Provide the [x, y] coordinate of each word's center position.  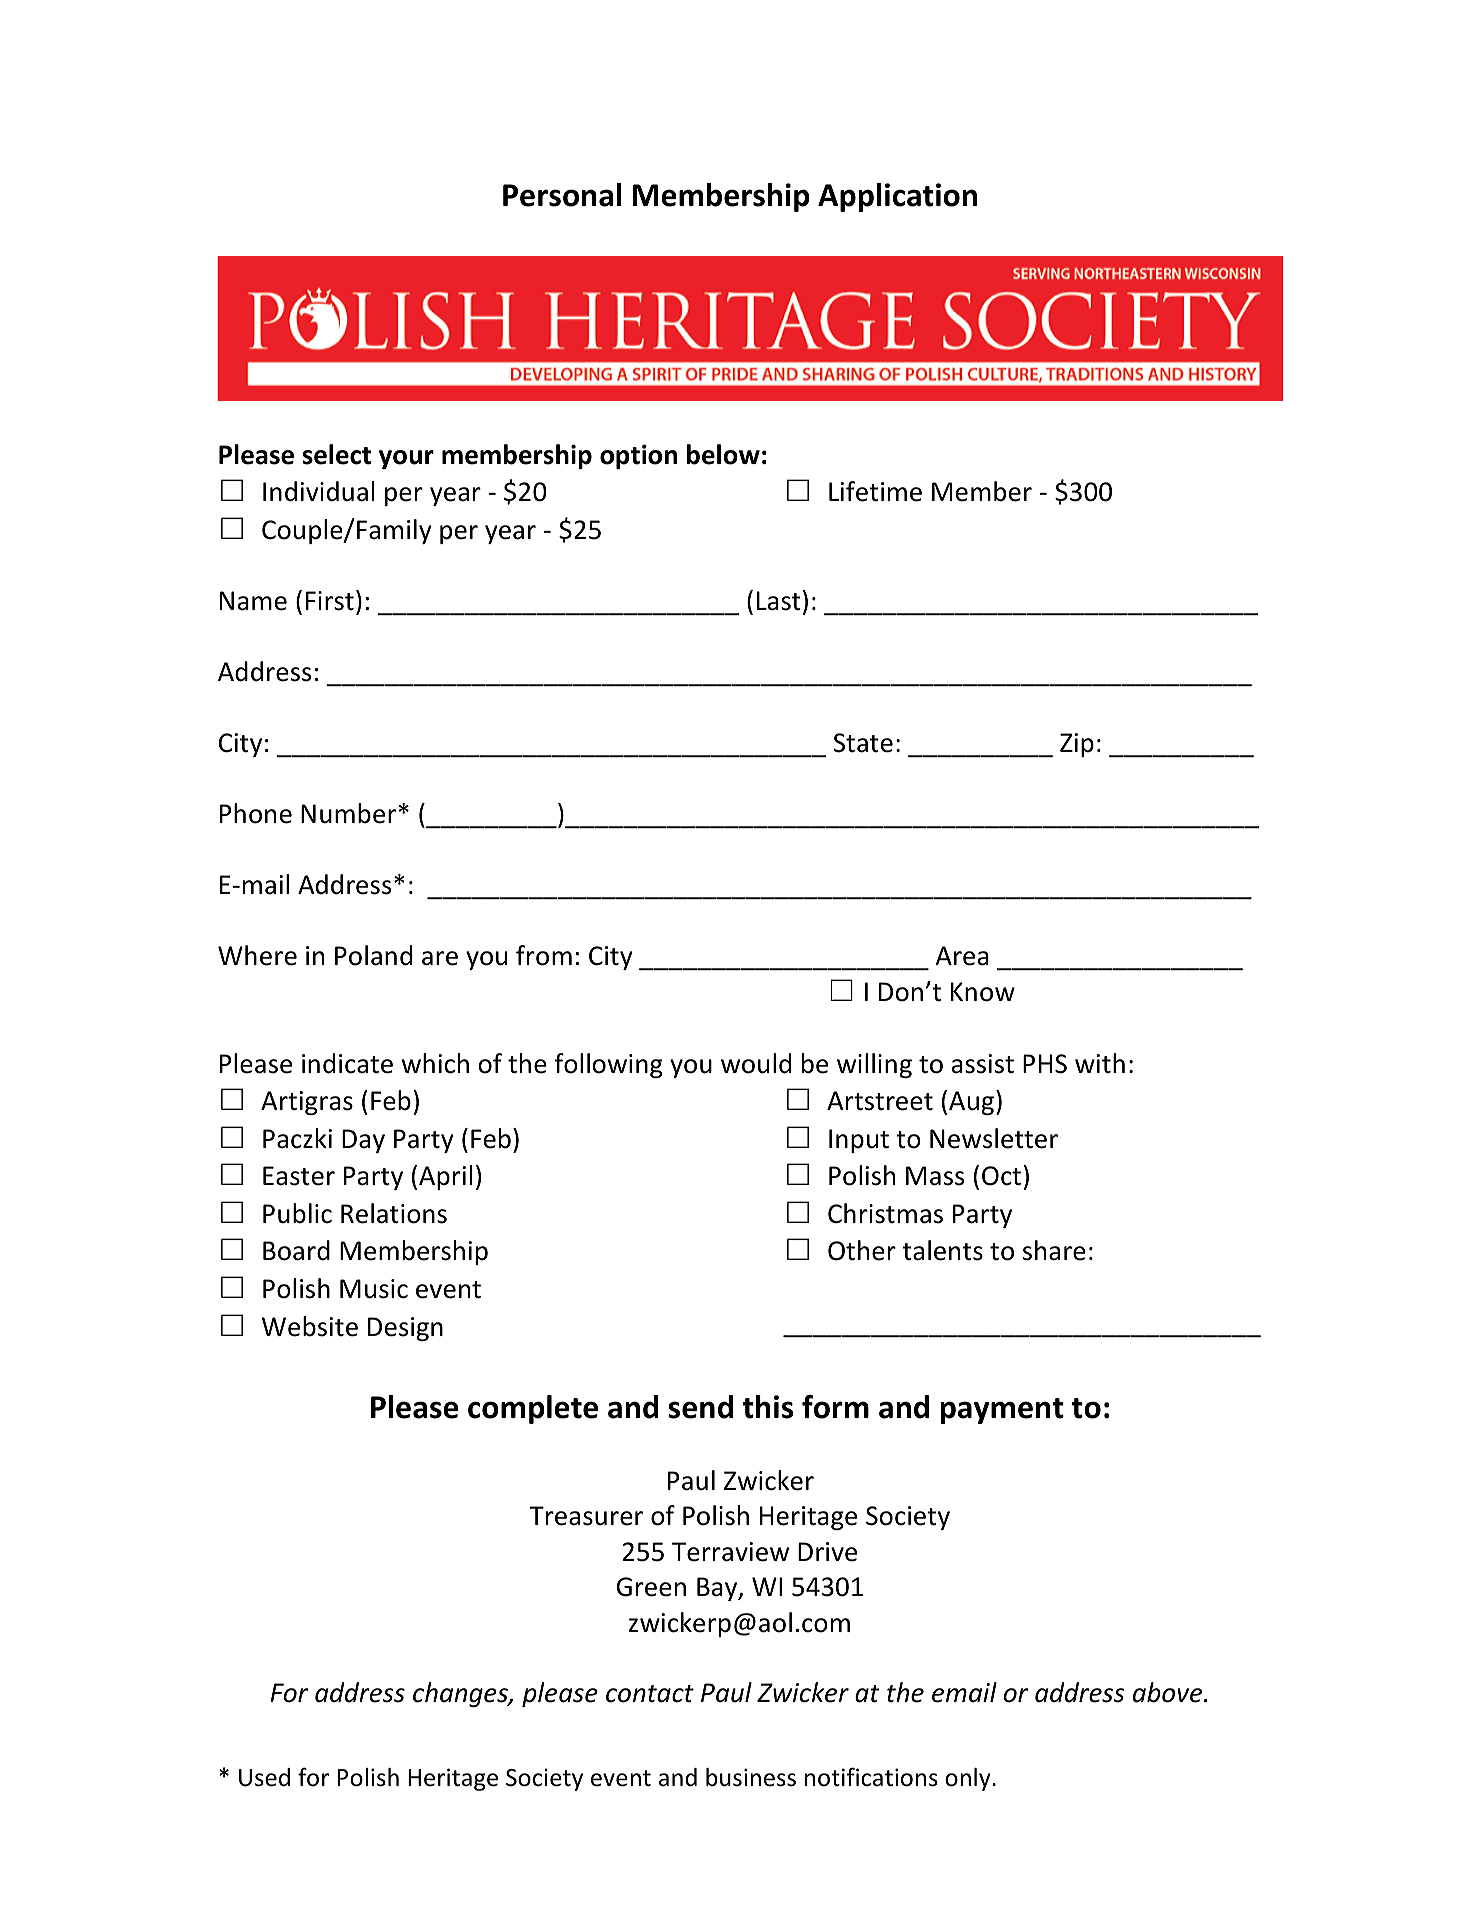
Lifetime [875, 491]
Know [983, 992]
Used [264, 1777]
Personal [562, 195]
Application [897, 197]
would [756, 1063]
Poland [373, 955]
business [751, 1777]
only [969, 1779]
